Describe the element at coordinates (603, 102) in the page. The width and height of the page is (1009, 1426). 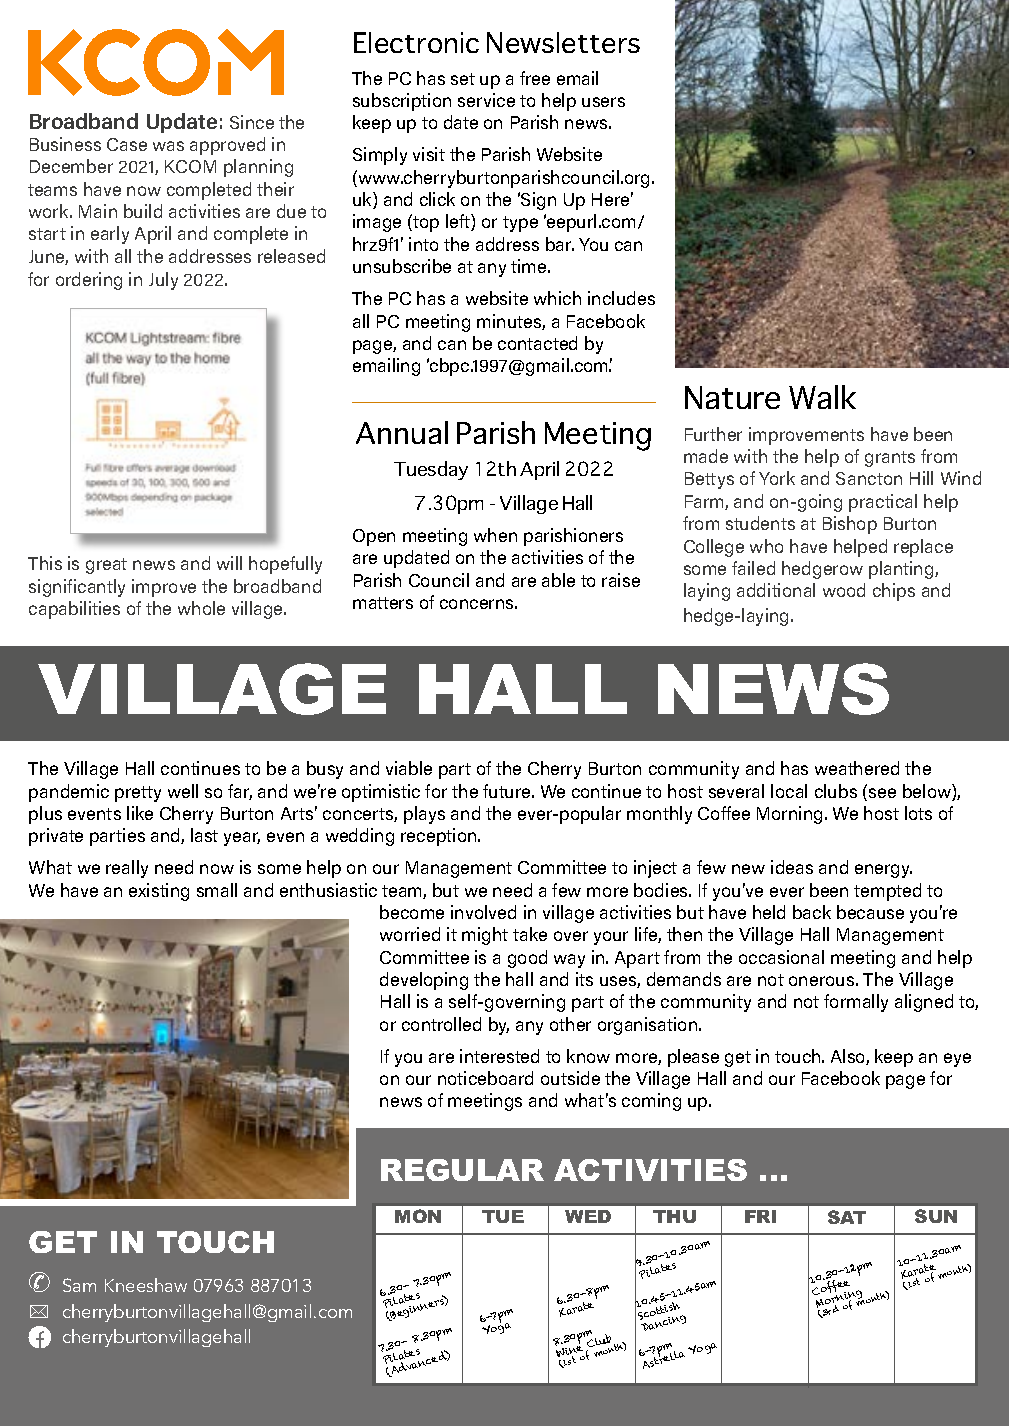
I see `users` at that location.
